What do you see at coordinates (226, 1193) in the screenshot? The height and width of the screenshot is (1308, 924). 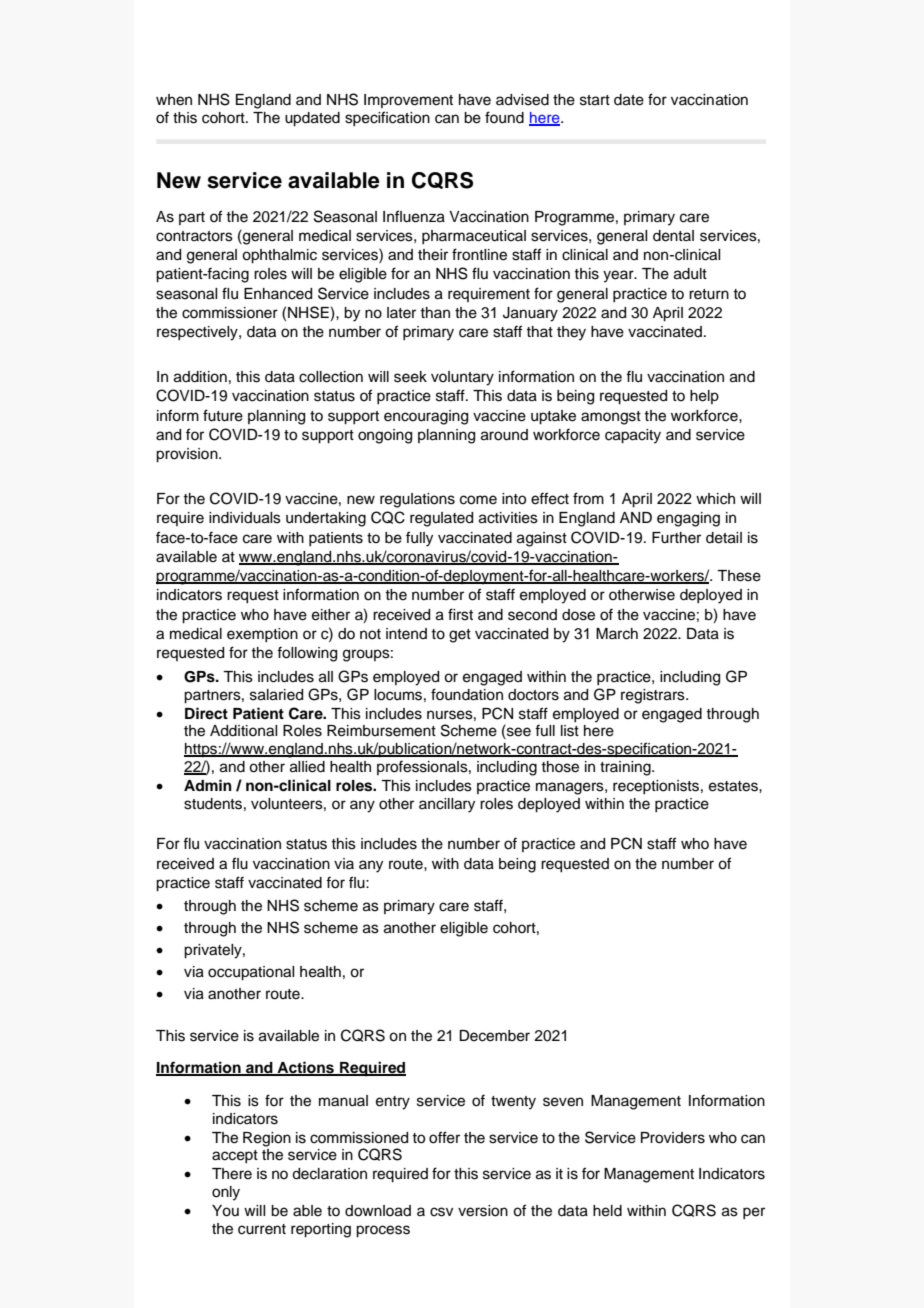 I see `only` at bounding box center [226, 1193].
